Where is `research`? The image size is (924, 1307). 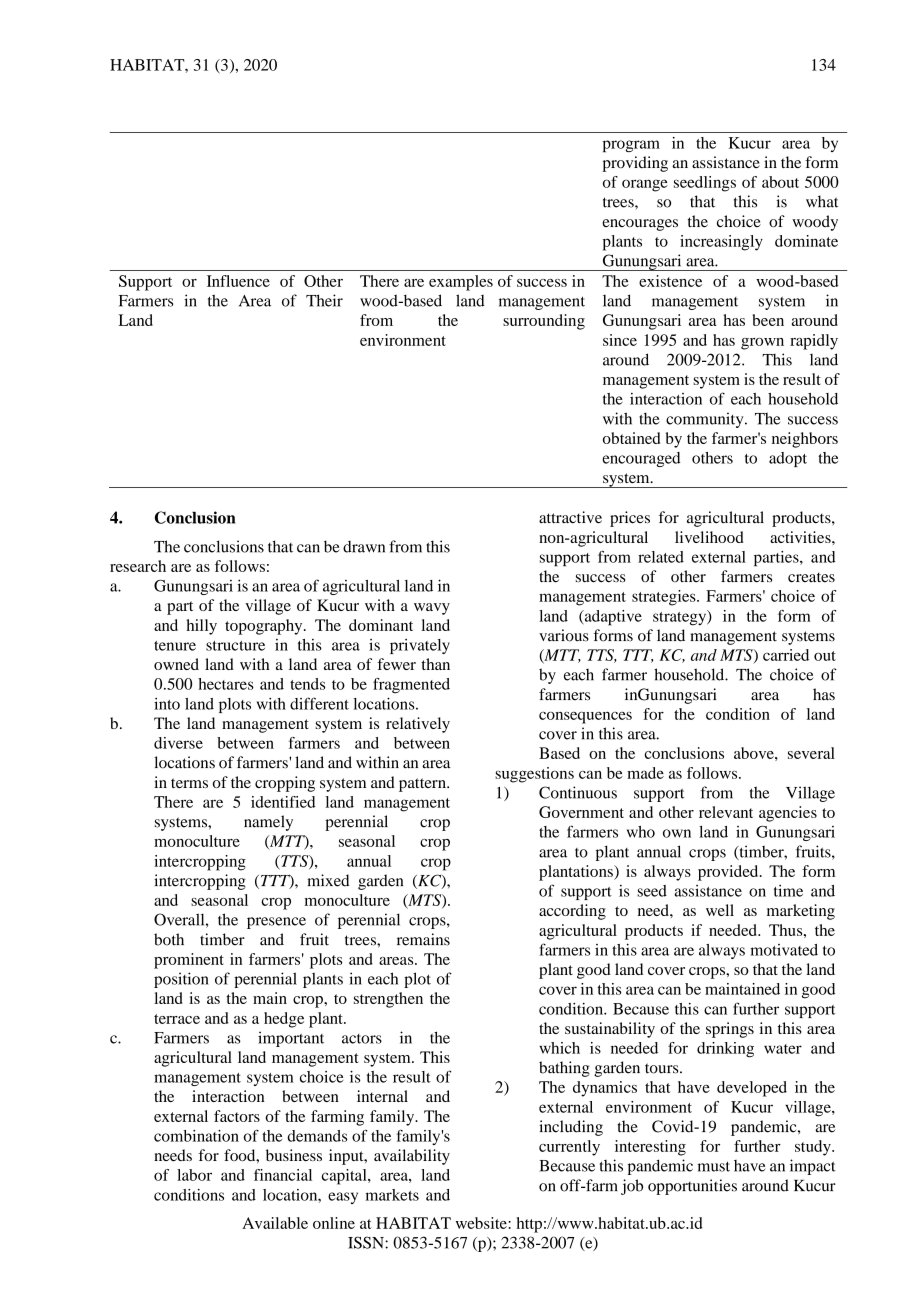
research is located at coordinates (138, 566).
